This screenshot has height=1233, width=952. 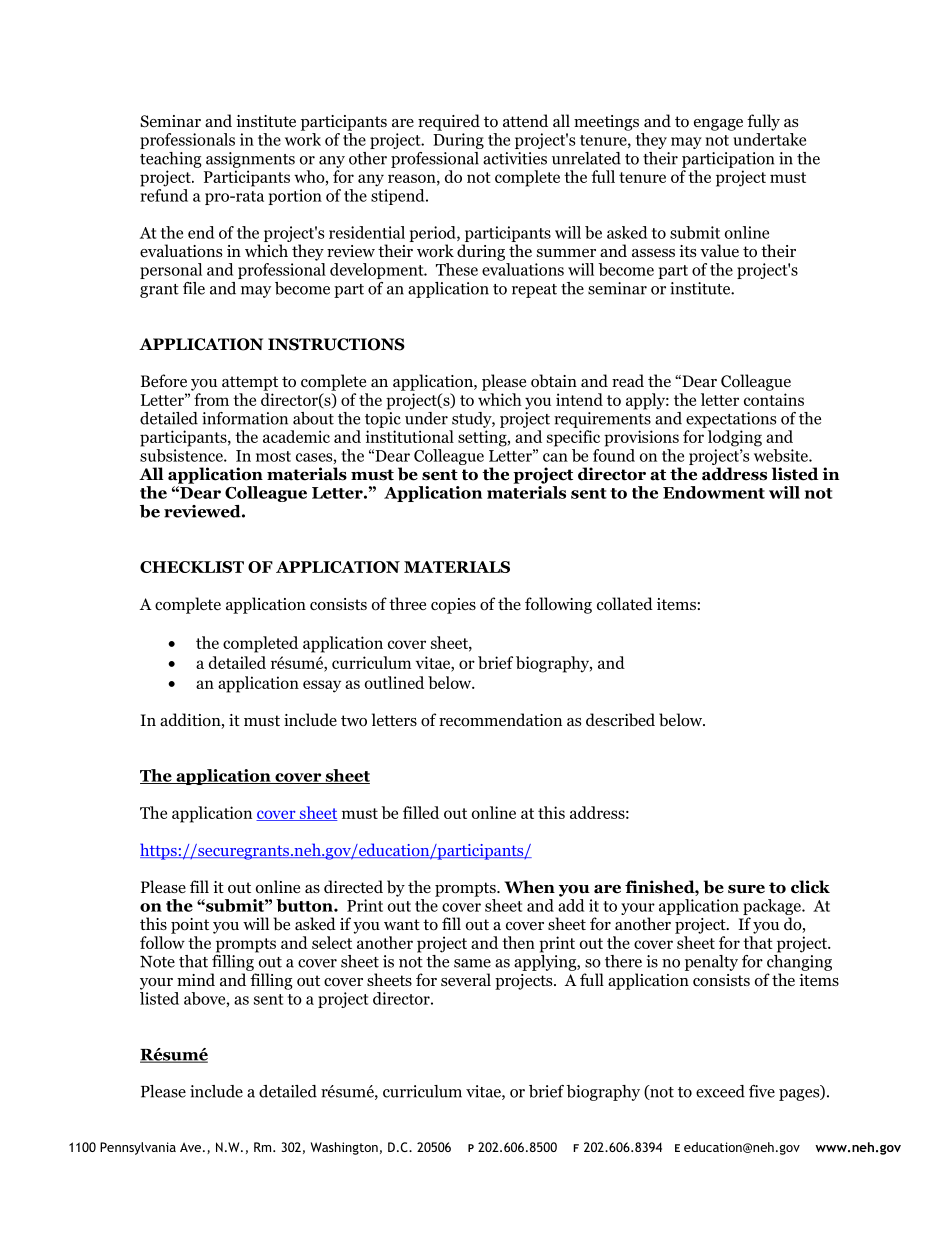 I want to click on activities, so click(x=515, y=158).
